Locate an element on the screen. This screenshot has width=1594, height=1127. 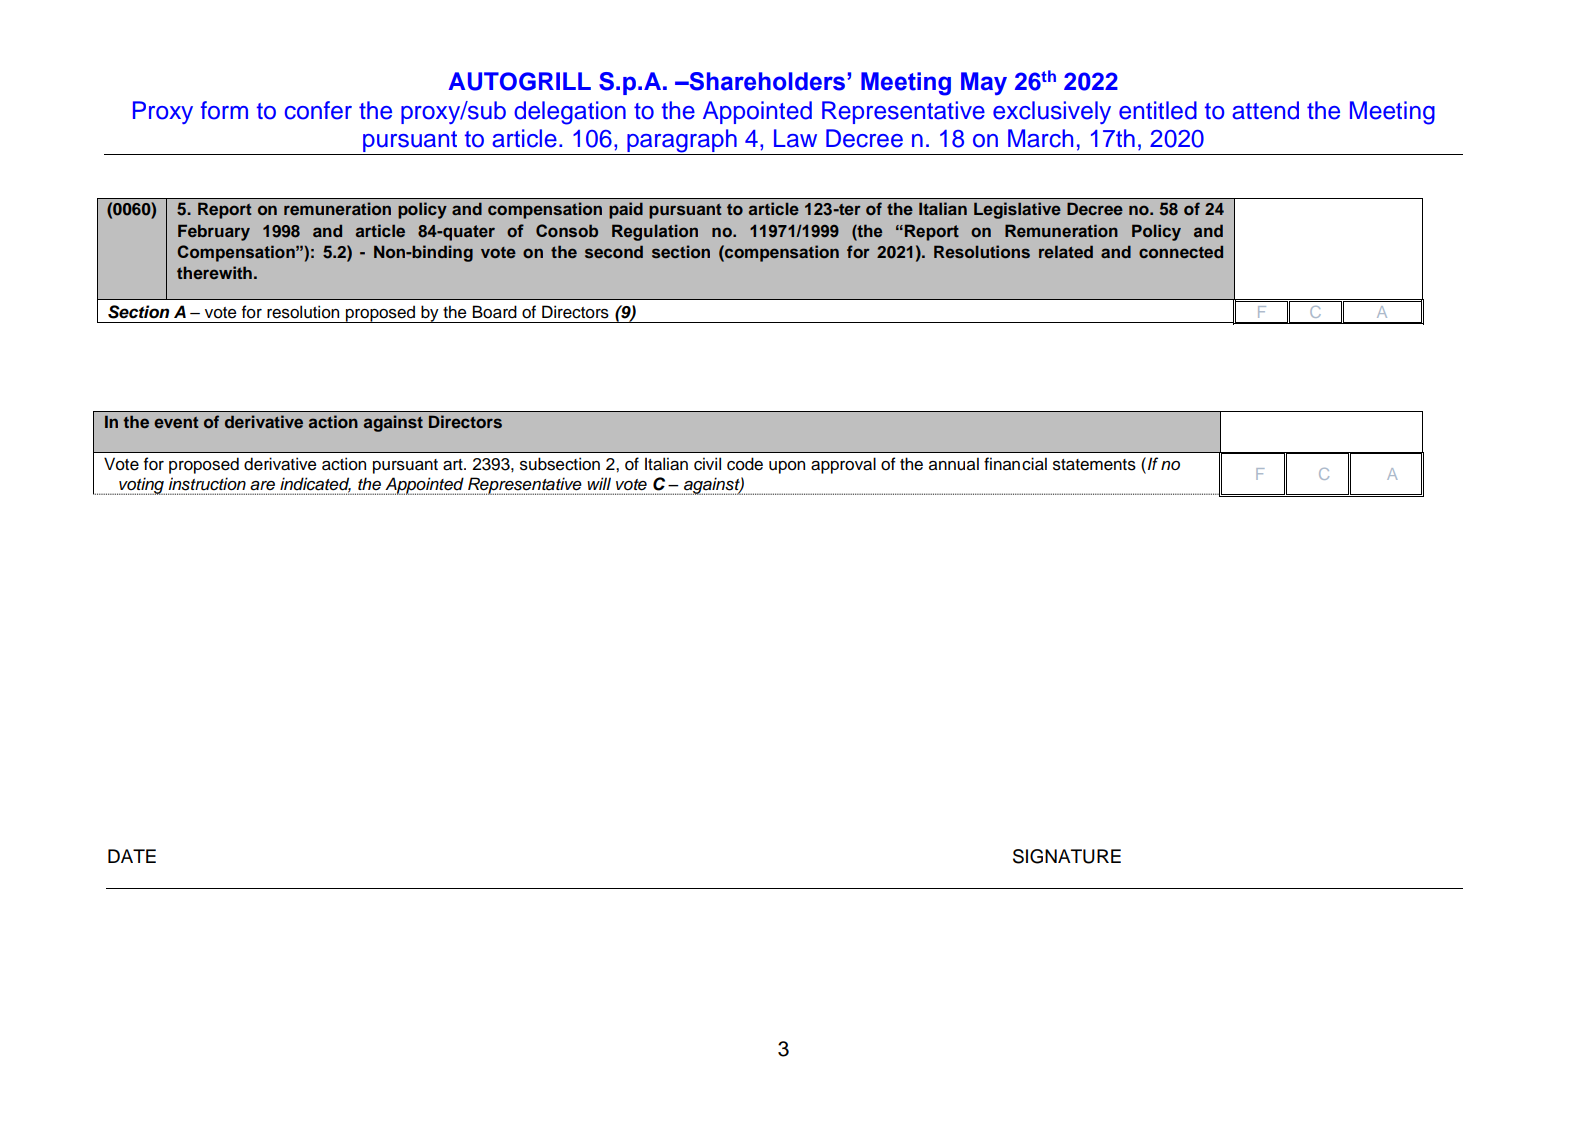
connected is located at coordinates (1181, 251).
